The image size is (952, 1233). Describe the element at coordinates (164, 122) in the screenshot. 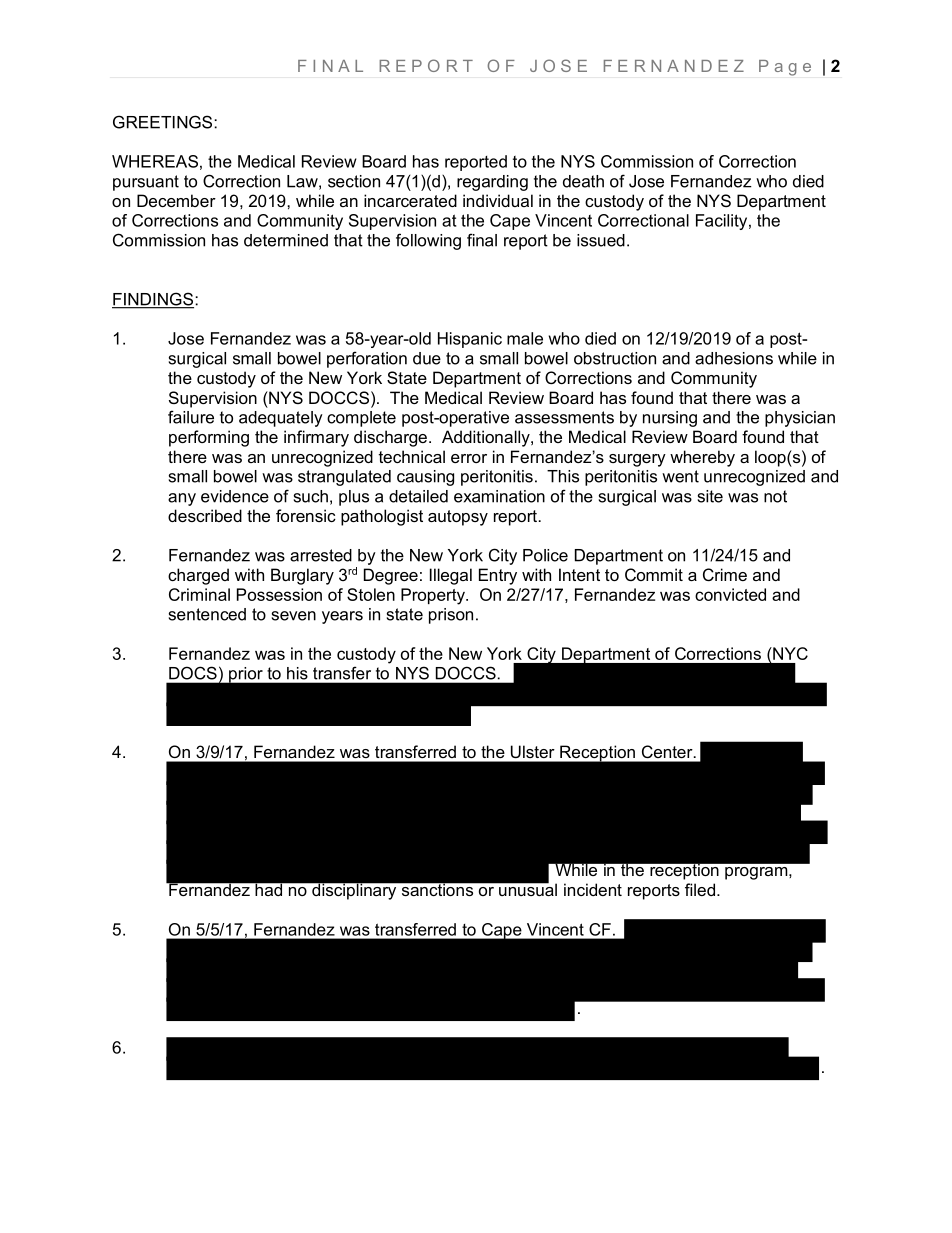

I see `GREETINGS` at that location.
